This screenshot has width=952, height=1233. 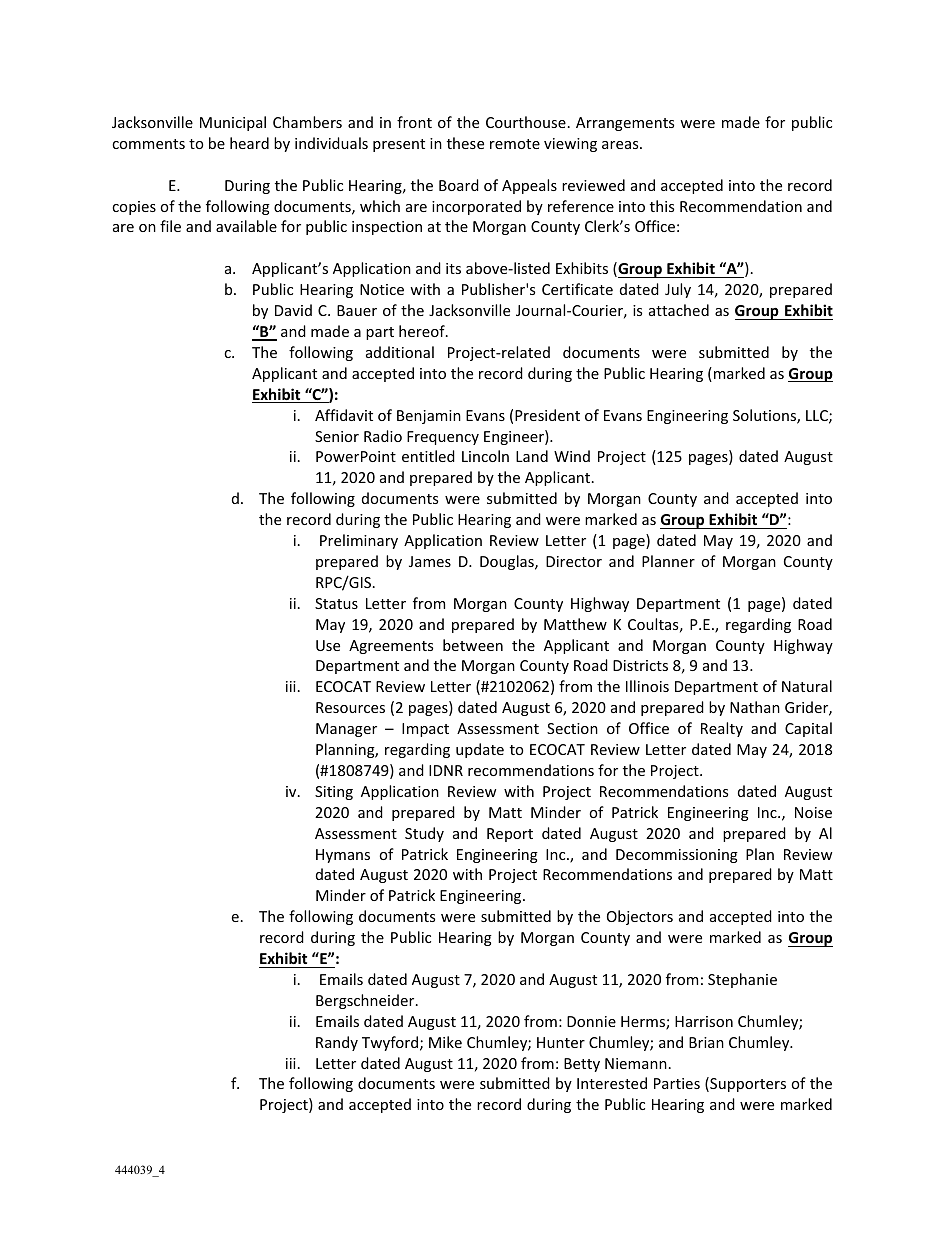 I want to click on Report, so click(x=510, y=835).
